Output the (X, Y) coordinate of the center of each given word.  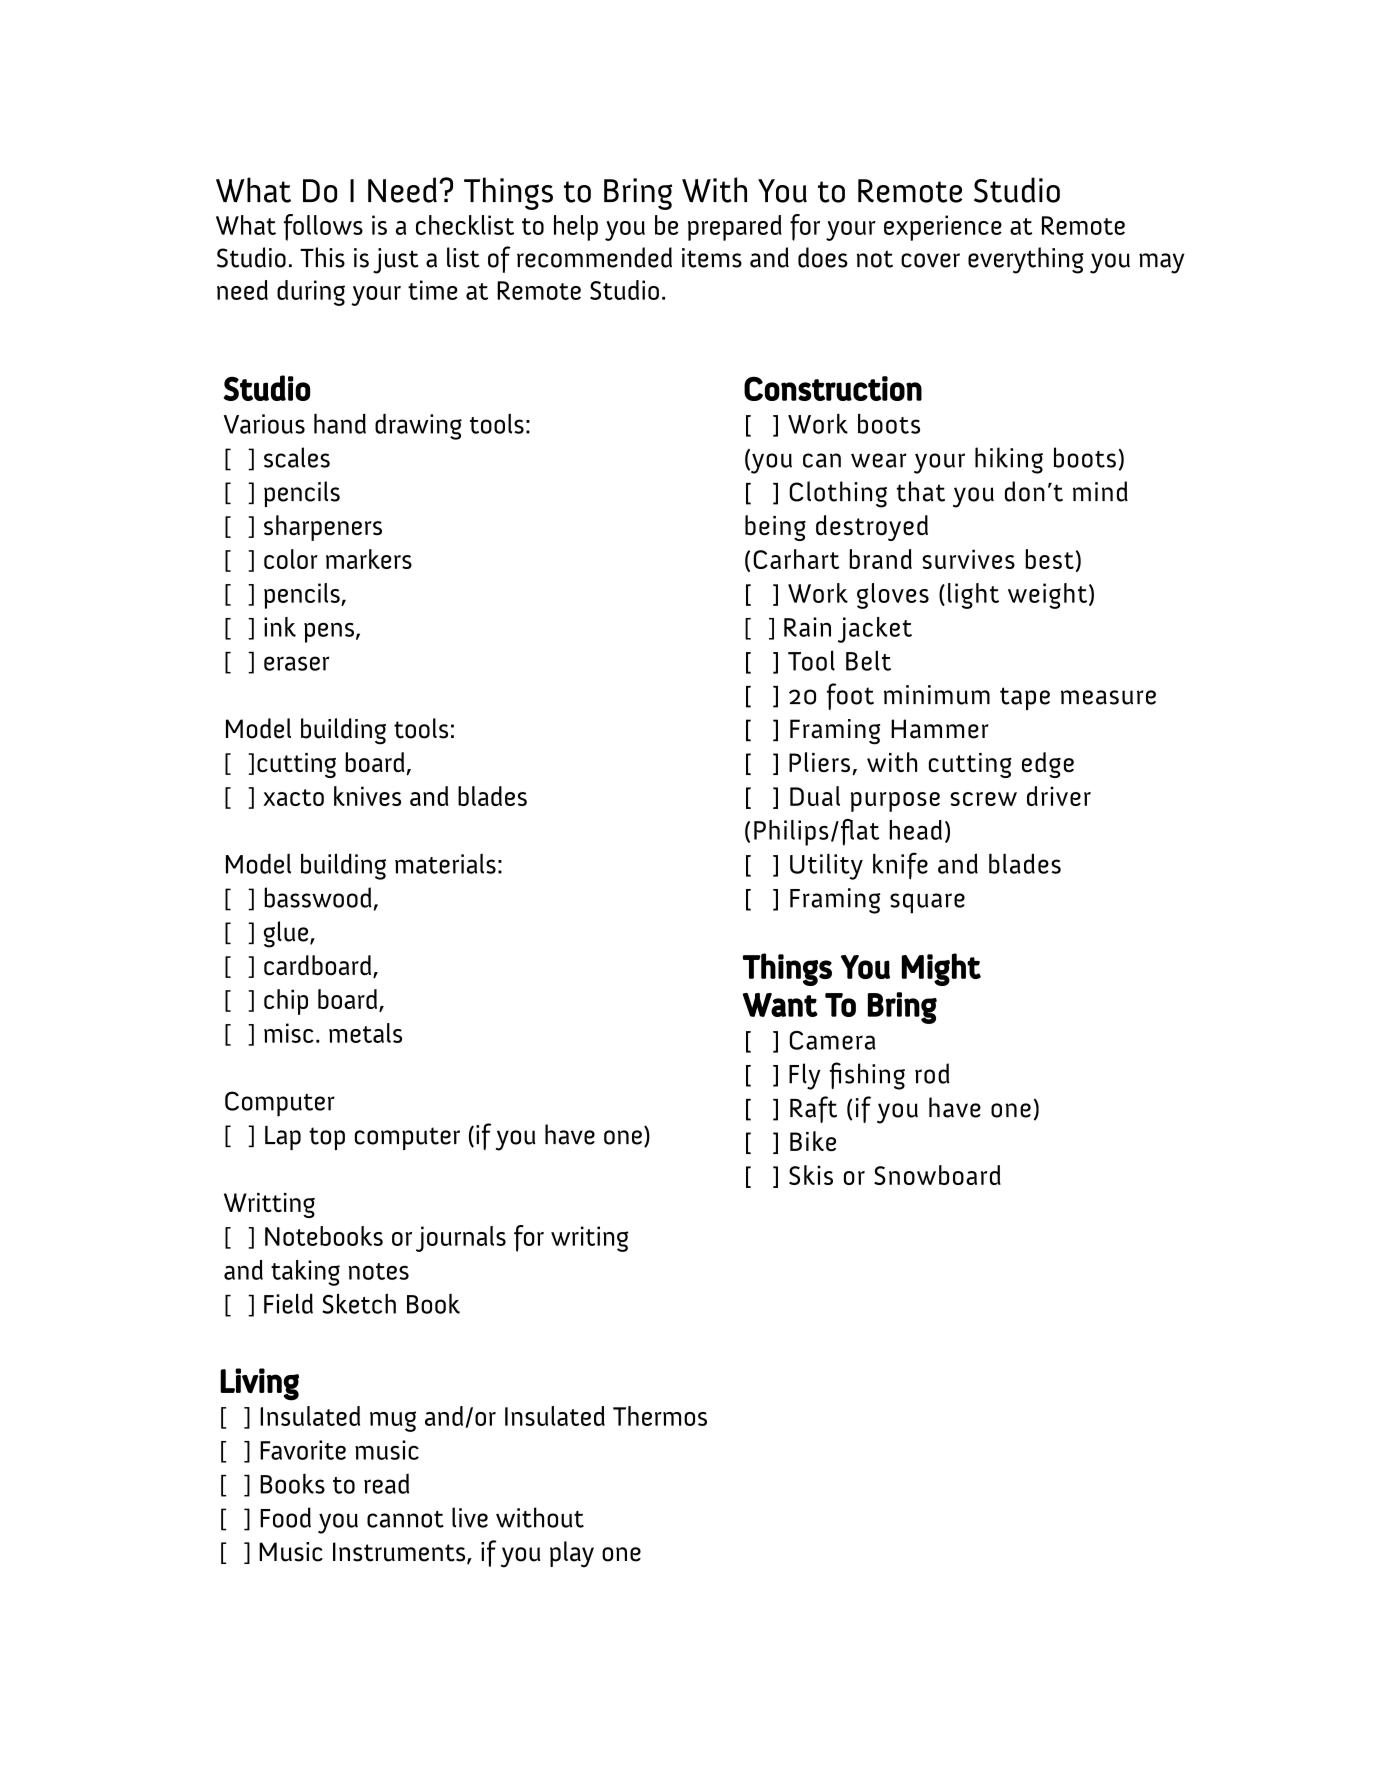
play (572, 1554)
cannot (405, 1519)
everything (1026, 260)
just (396, 261)
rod (932, 1073)
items (712, 258)
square (927, 903)
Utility (826, 866)
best (1049, 559)
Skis (811, 1175)
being (775, 528)
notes (379, 1271)
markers (369, 559)
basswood (318, 897)
